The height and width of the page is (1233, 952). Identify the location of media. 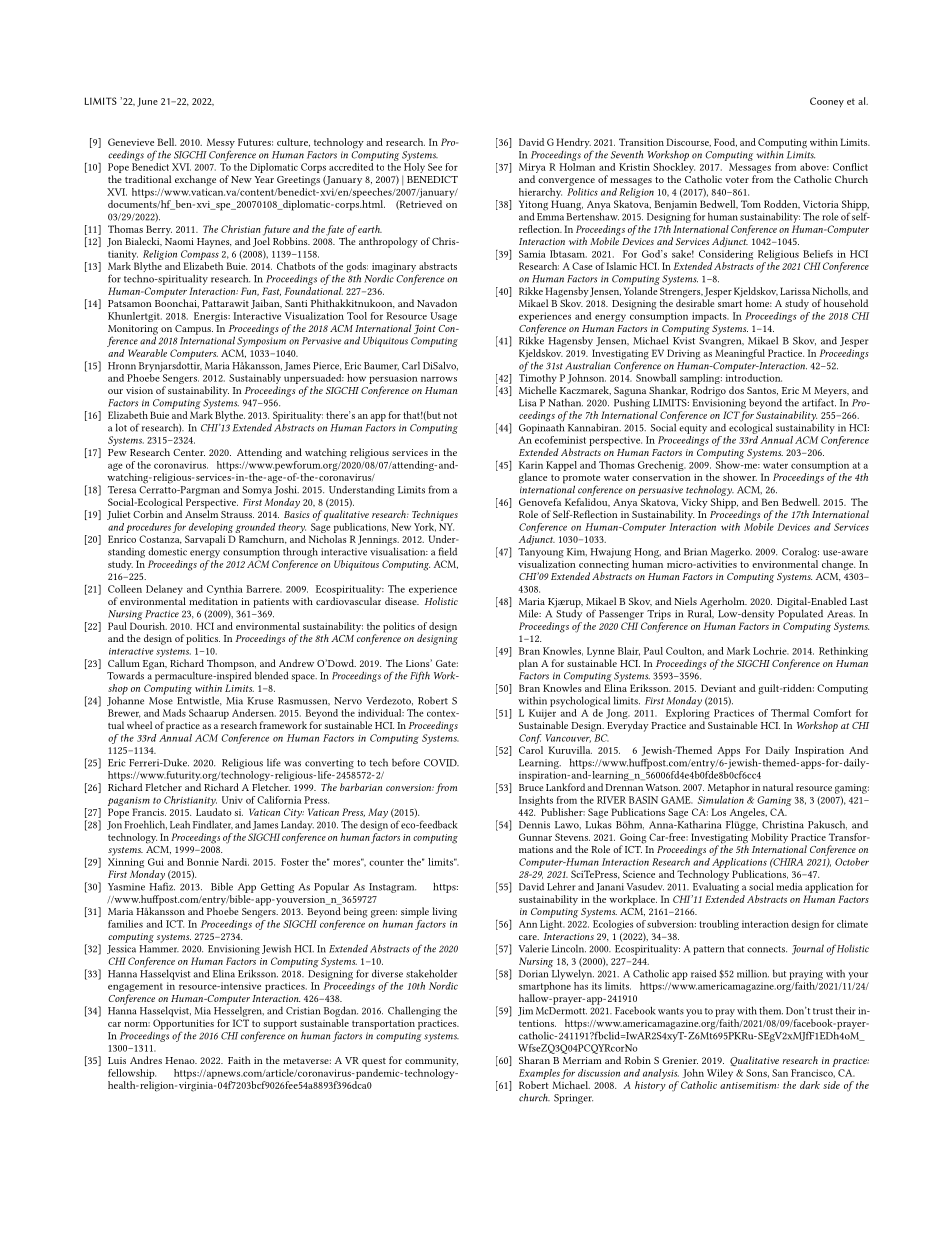
(789, 886).
